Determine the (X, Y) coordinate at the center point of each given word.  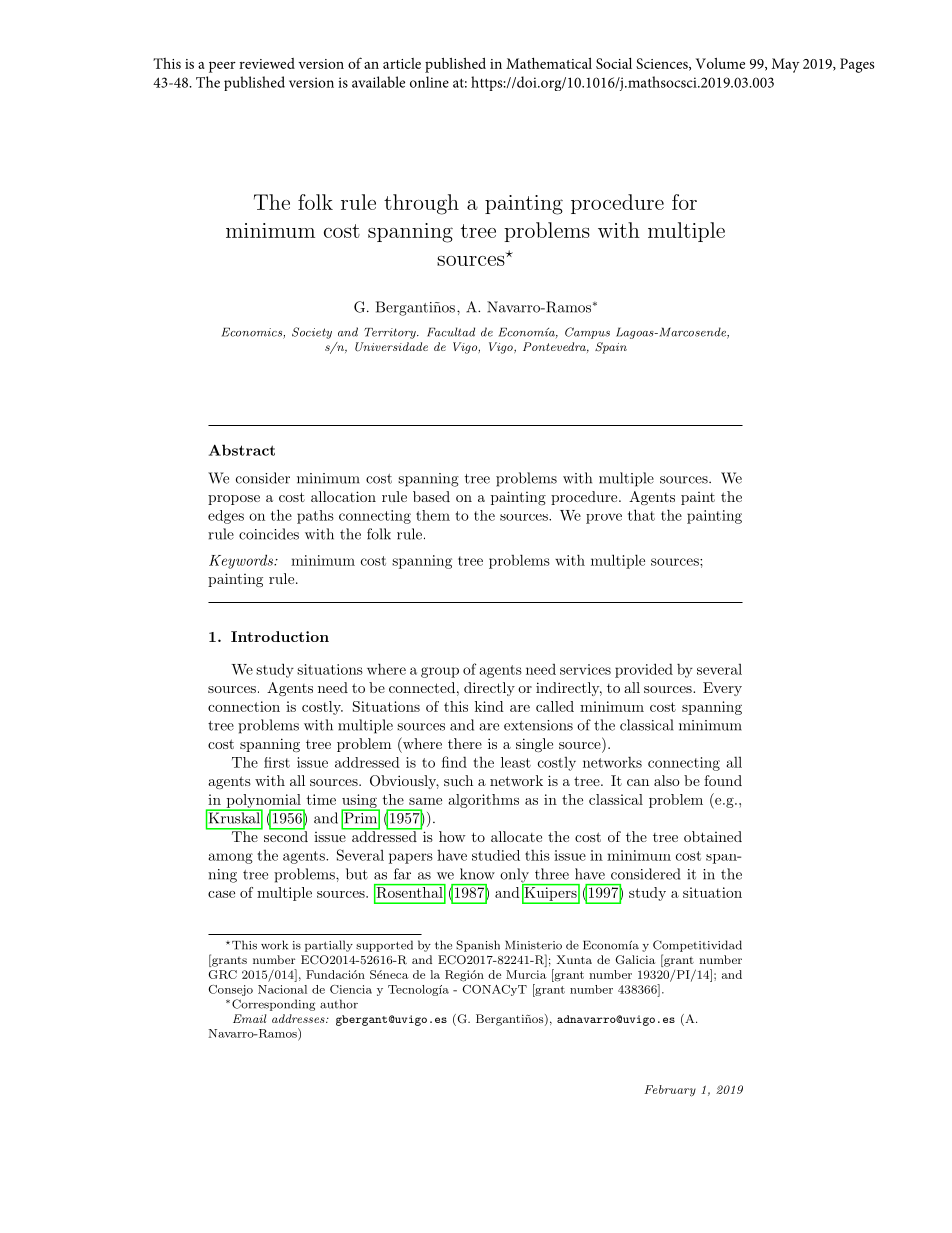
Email (249, 1018)
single (534, 745)
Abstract (242, 450)
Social (614, 63)
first (277, 762)
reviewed (267, 63)
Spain (611, 348)
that (641, 515)
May (785, 65)
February (670, 1091)
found (723, 780)
